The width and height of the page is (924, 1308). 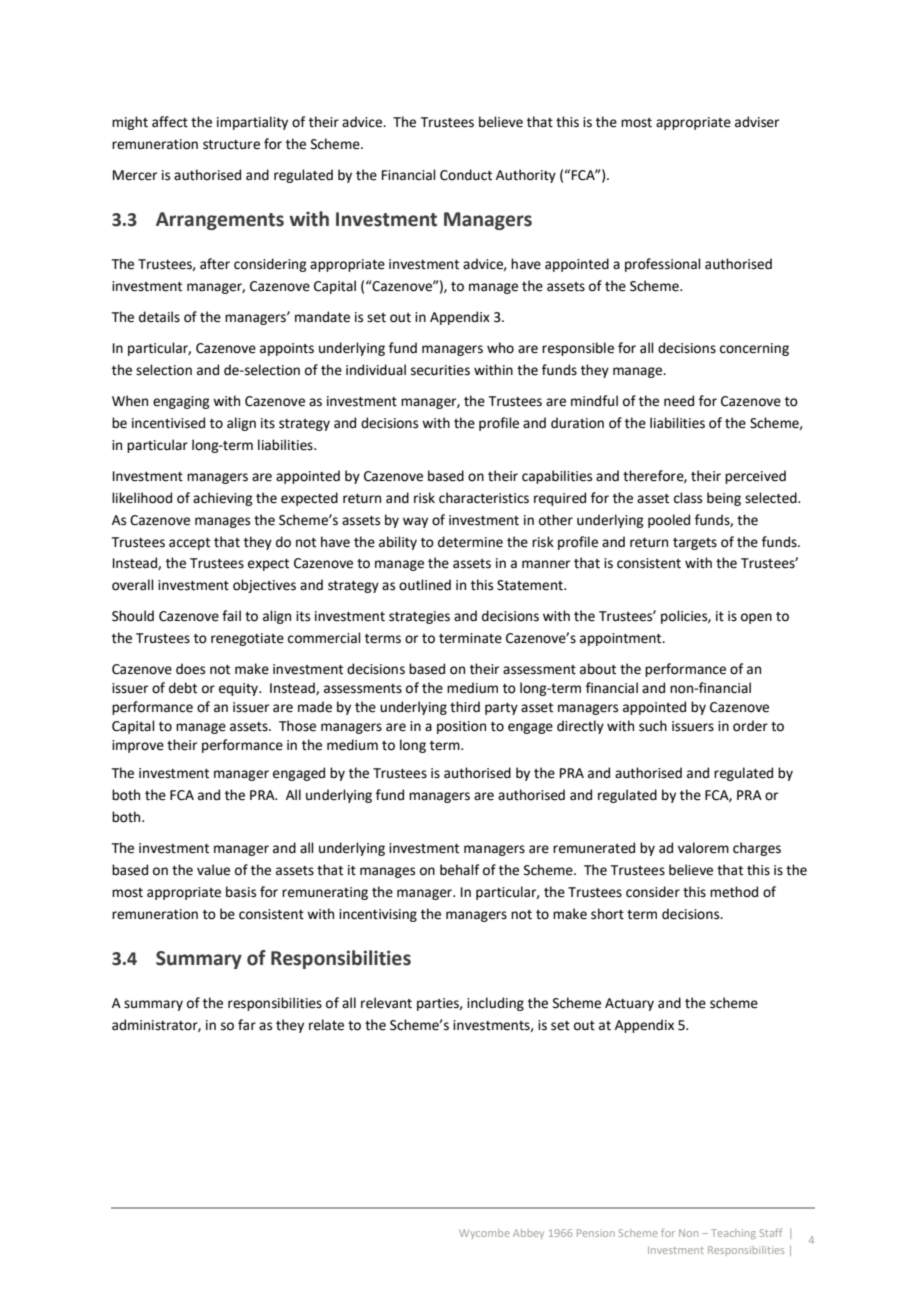 I want to click on need, so click(x=679, y=401).
